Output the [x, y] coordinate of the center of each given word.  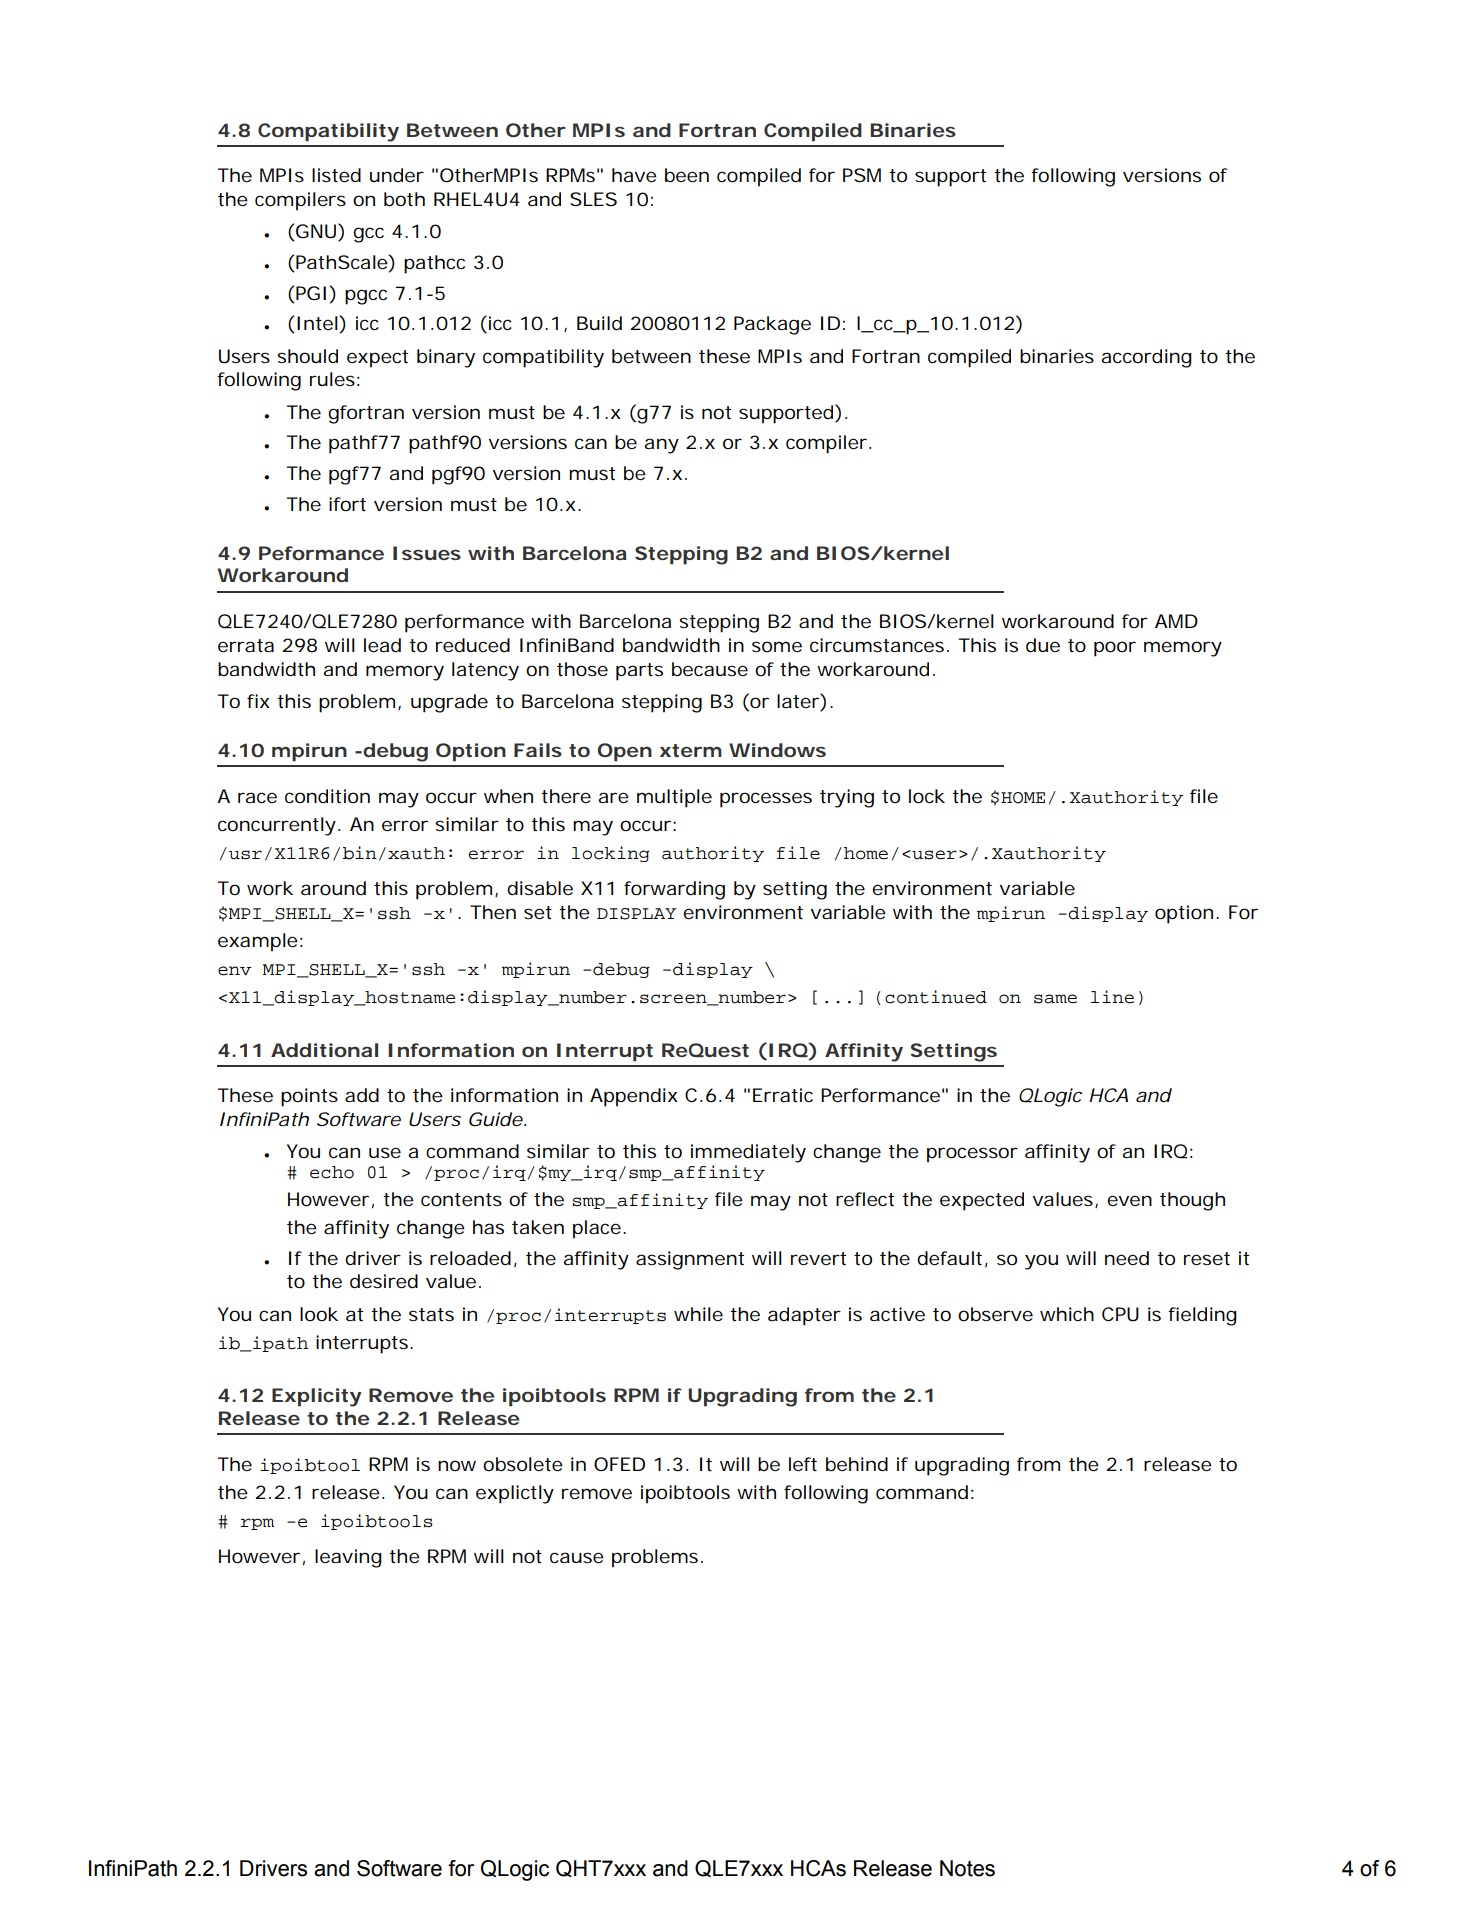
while [698, 1314]
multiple [674, 798]
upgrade [449, 703]
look [319, 1314]
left [803, 1464]
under [397, 175]
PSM [862, 175]
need [1127, 1258]
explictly [515, 1494]
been [687, 175]
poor [1115, 649]
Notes [967, 1868]
